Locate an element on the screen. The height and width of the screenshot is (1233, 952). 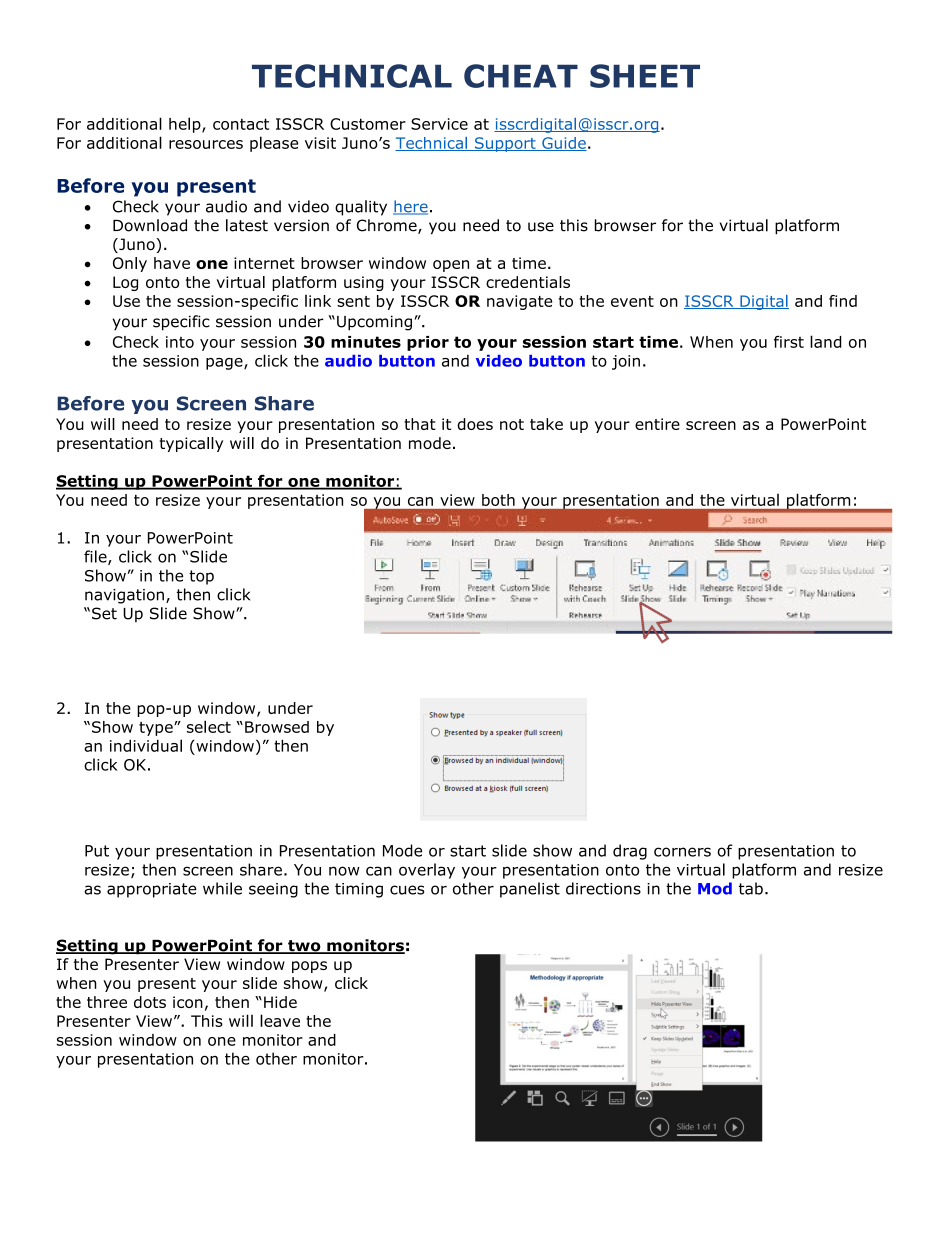
help is located at coordinates (186, 125).
